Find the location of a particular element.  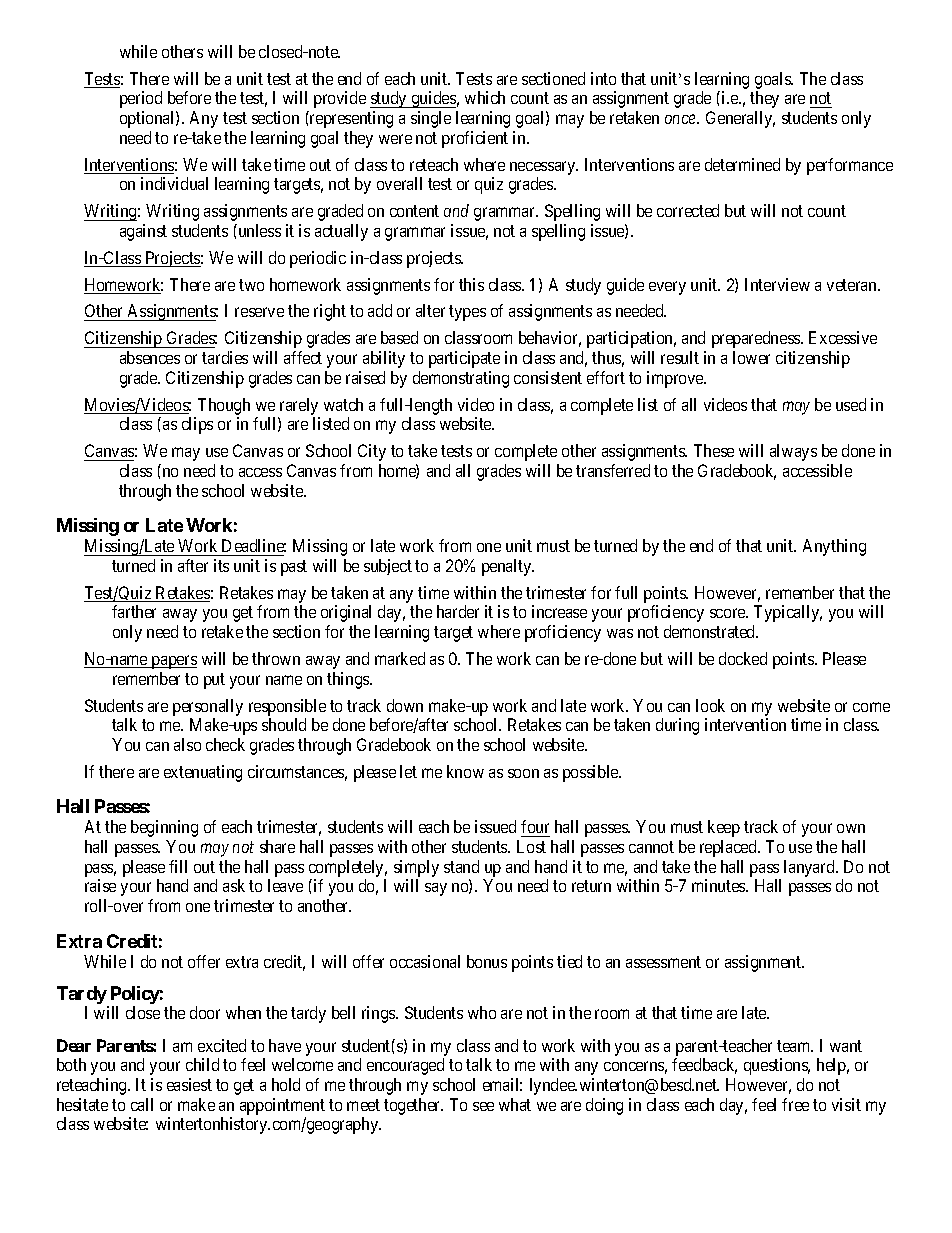

farther is located at coordinates (134, 611).
